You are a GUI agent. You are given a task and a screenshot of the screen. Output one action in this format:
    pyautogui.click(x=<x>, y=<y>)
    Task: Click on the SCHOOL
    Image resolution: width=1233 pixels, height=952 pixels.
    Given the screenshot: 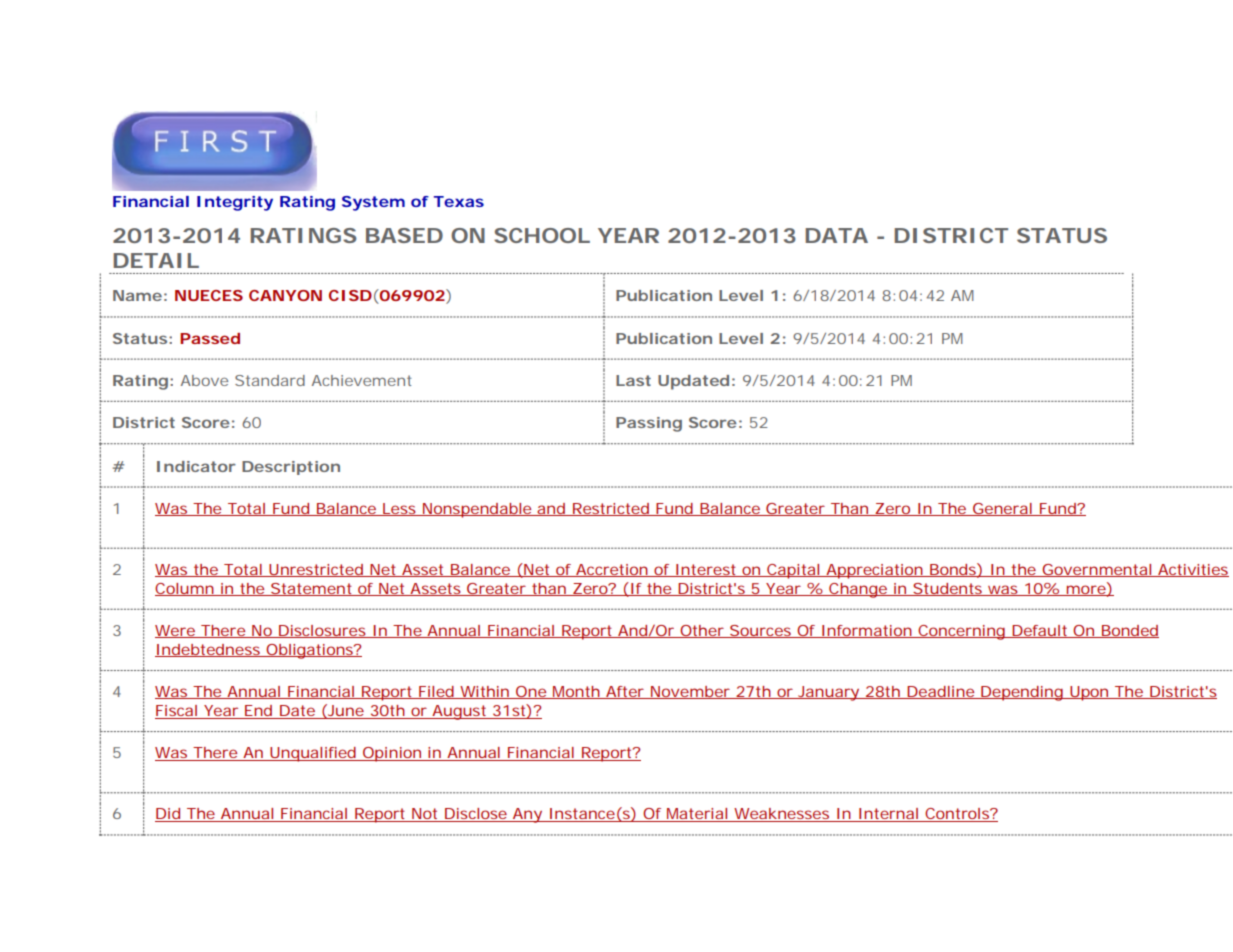 What is the action you would take?
    pyautogui.click(x=542, y=235)
